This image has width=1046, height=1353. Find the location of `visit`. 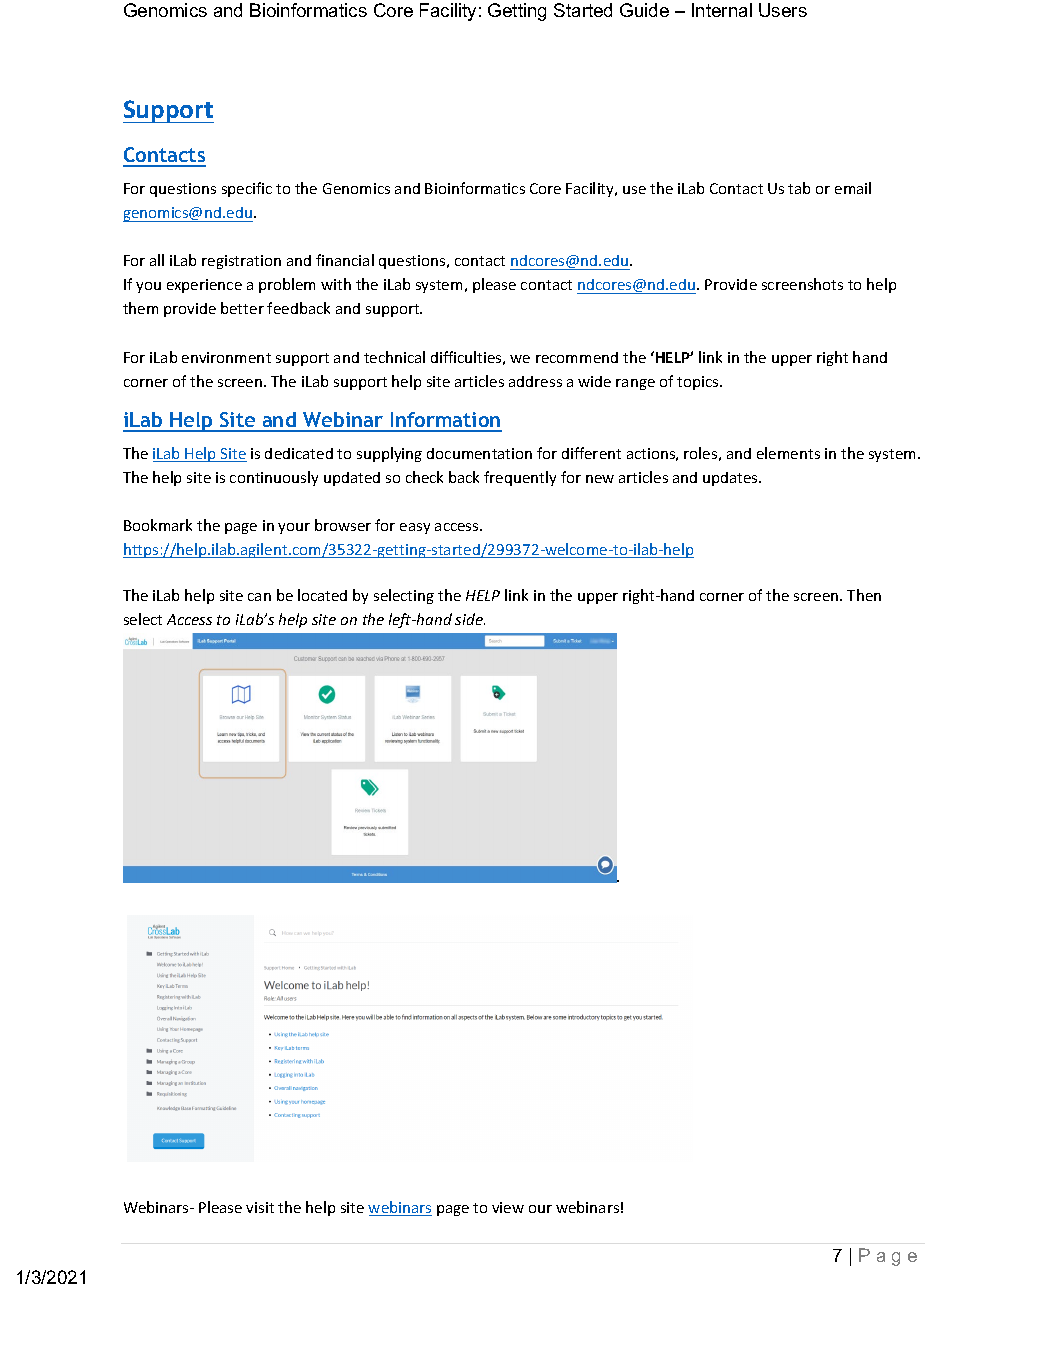

visit is located at coordinates (260, 1207).
